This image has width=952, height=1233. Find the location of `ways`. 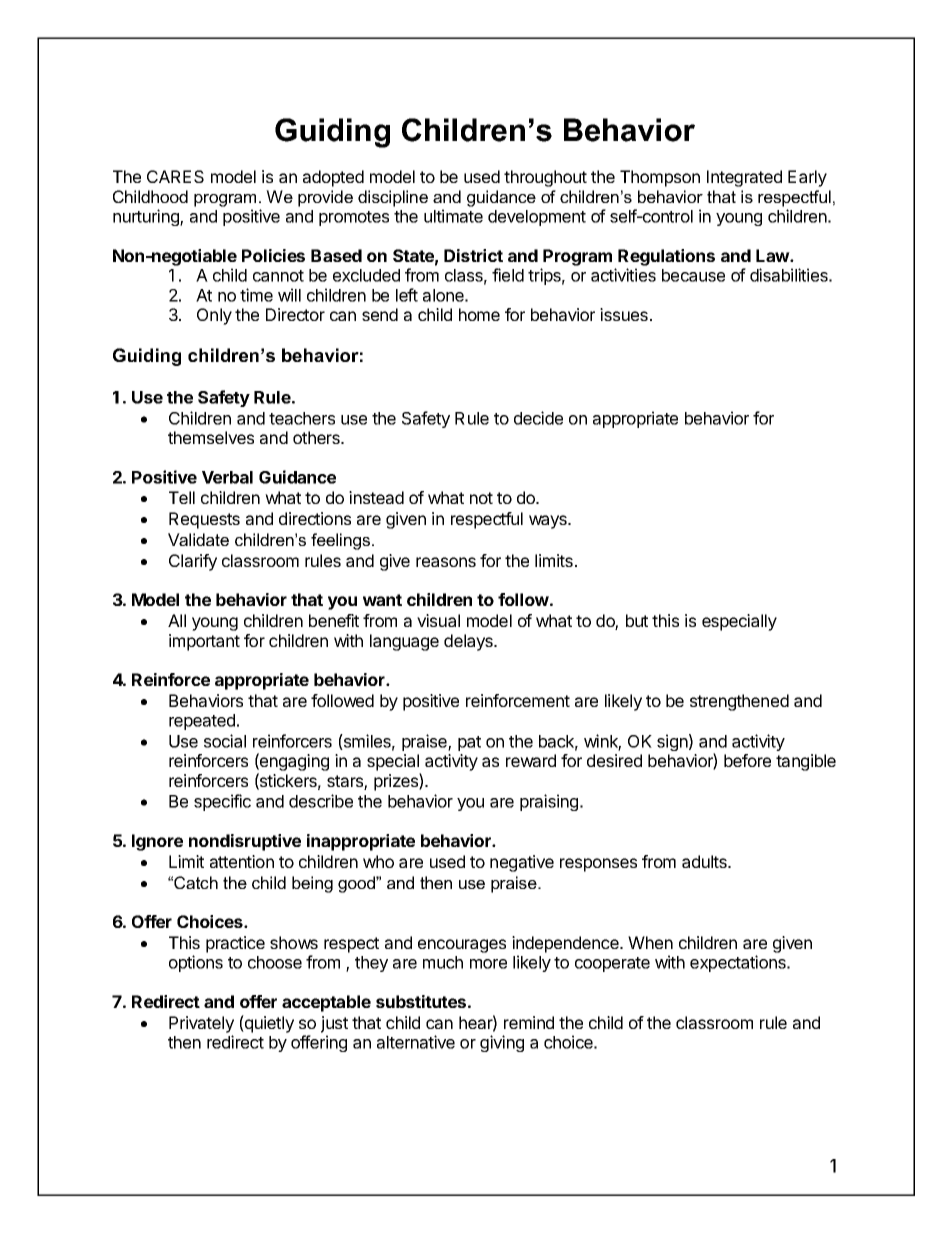

ways is located at coordinates (549, 522).
